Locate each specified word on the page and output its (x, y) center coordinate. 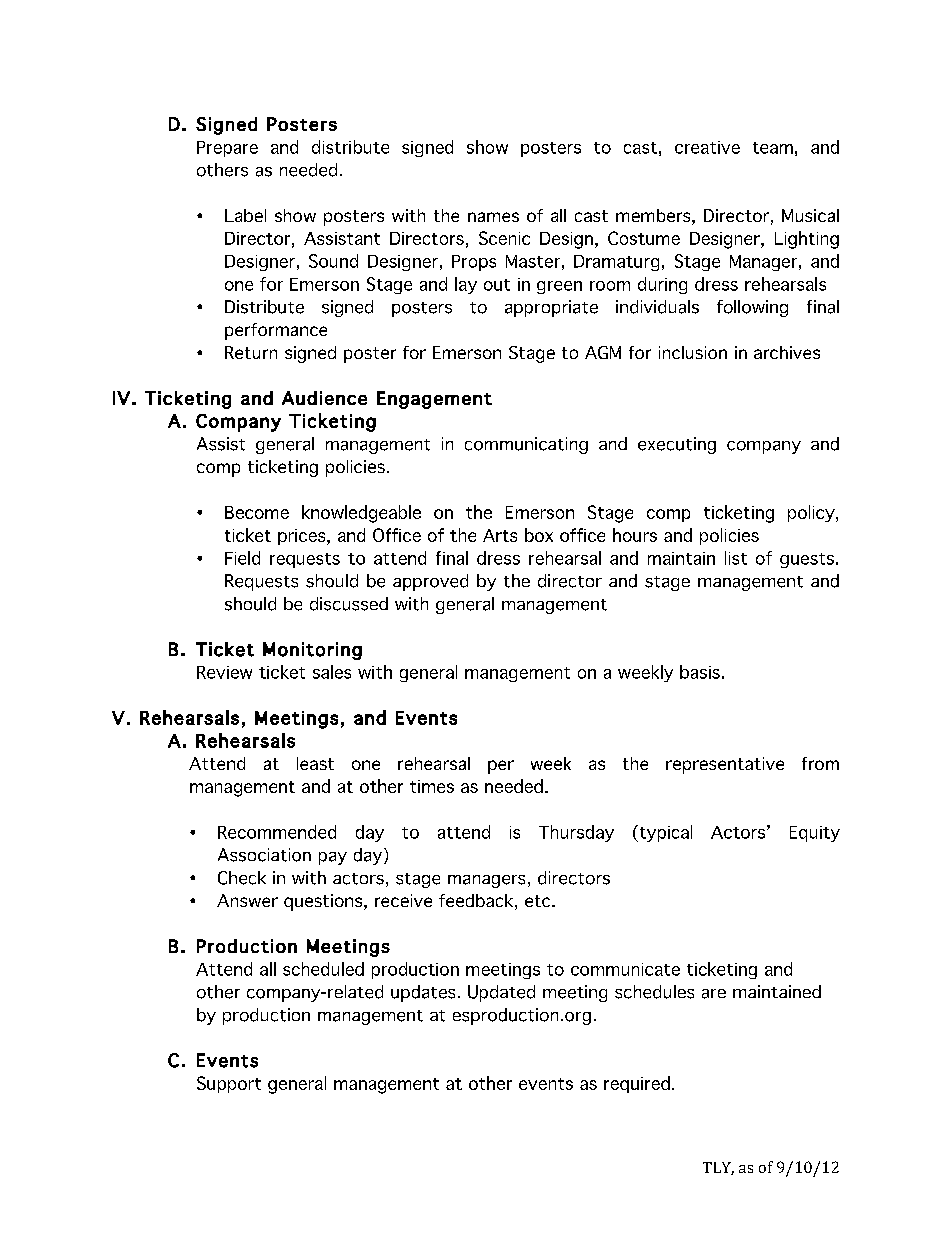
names (493, 217)
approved (430, 582)
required (637, 1084)
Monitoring (312, 651)
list (736, 558)
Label (245, 215)
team (773, 148)
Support (229, 1084)
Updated (501, 993)
